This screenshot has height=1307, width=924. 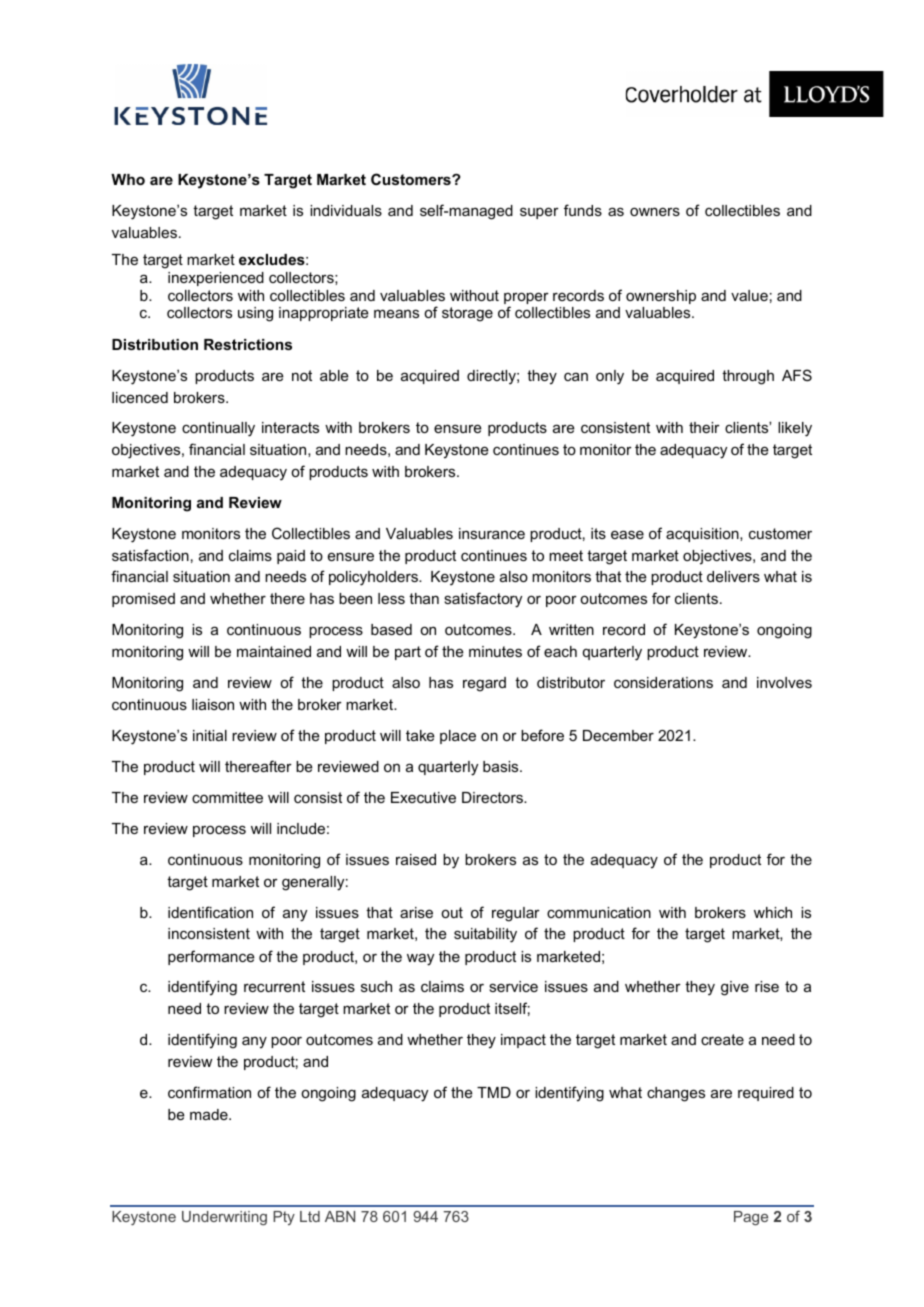 What do you see at coordinates (484, 684) in the screenshot?
I see `regard` at bounding box center [484, 684].
